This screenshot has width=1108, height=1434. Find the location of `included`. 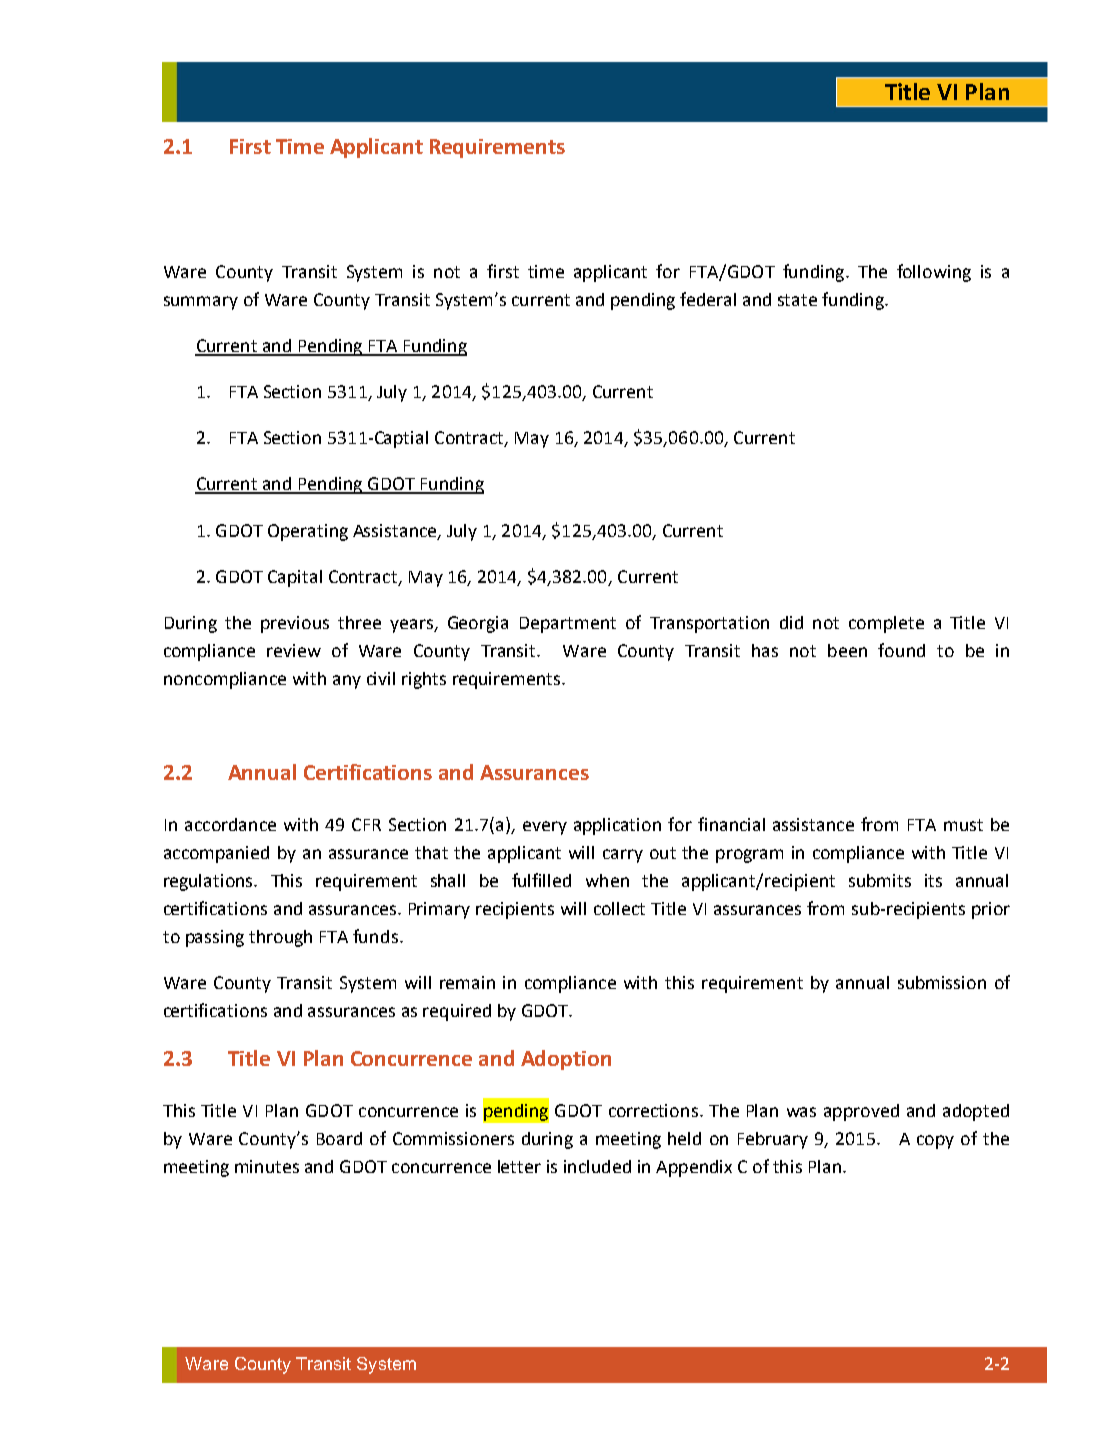

included is located at coordinates (597, 1166).
